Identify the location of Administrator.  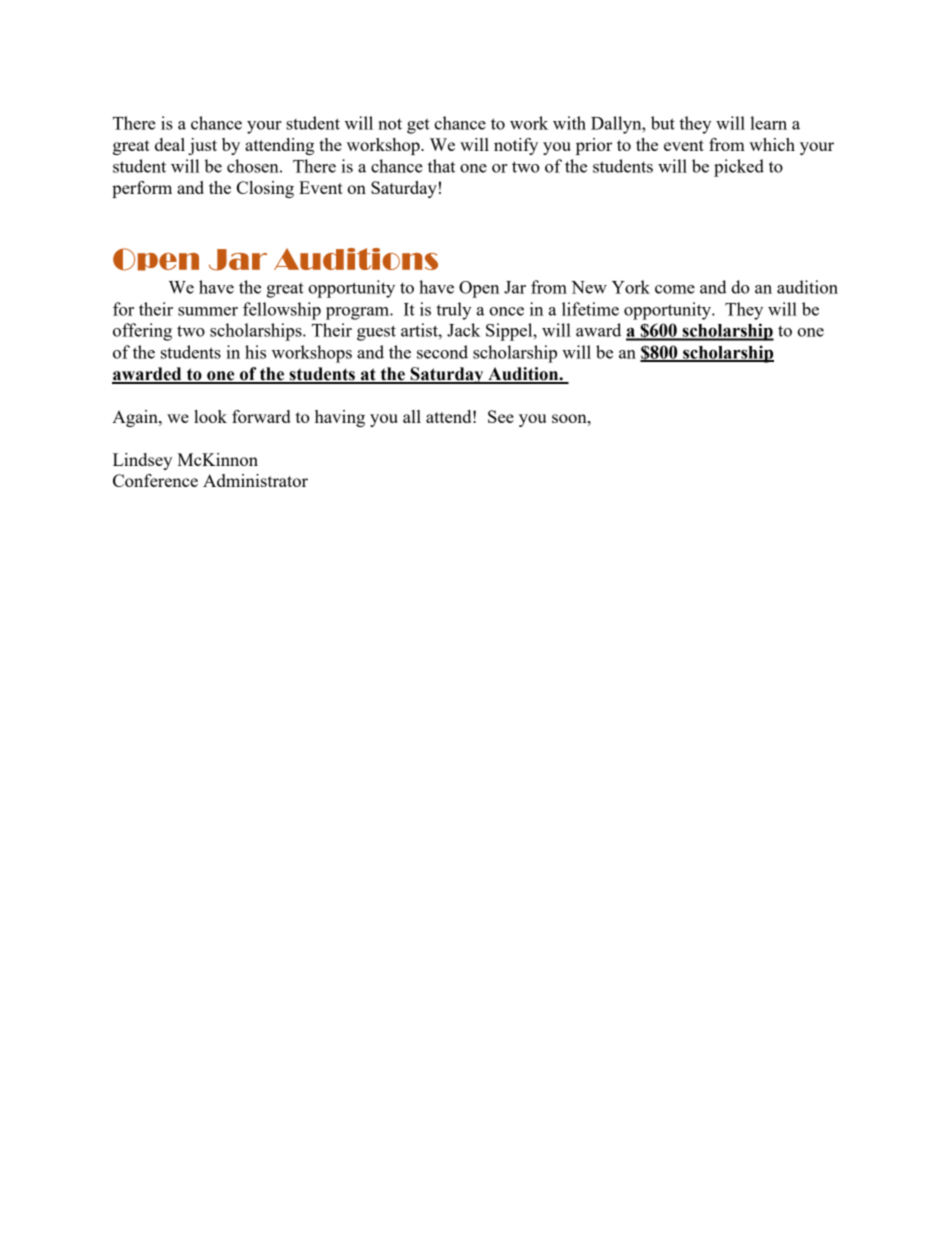
(255, 480).
